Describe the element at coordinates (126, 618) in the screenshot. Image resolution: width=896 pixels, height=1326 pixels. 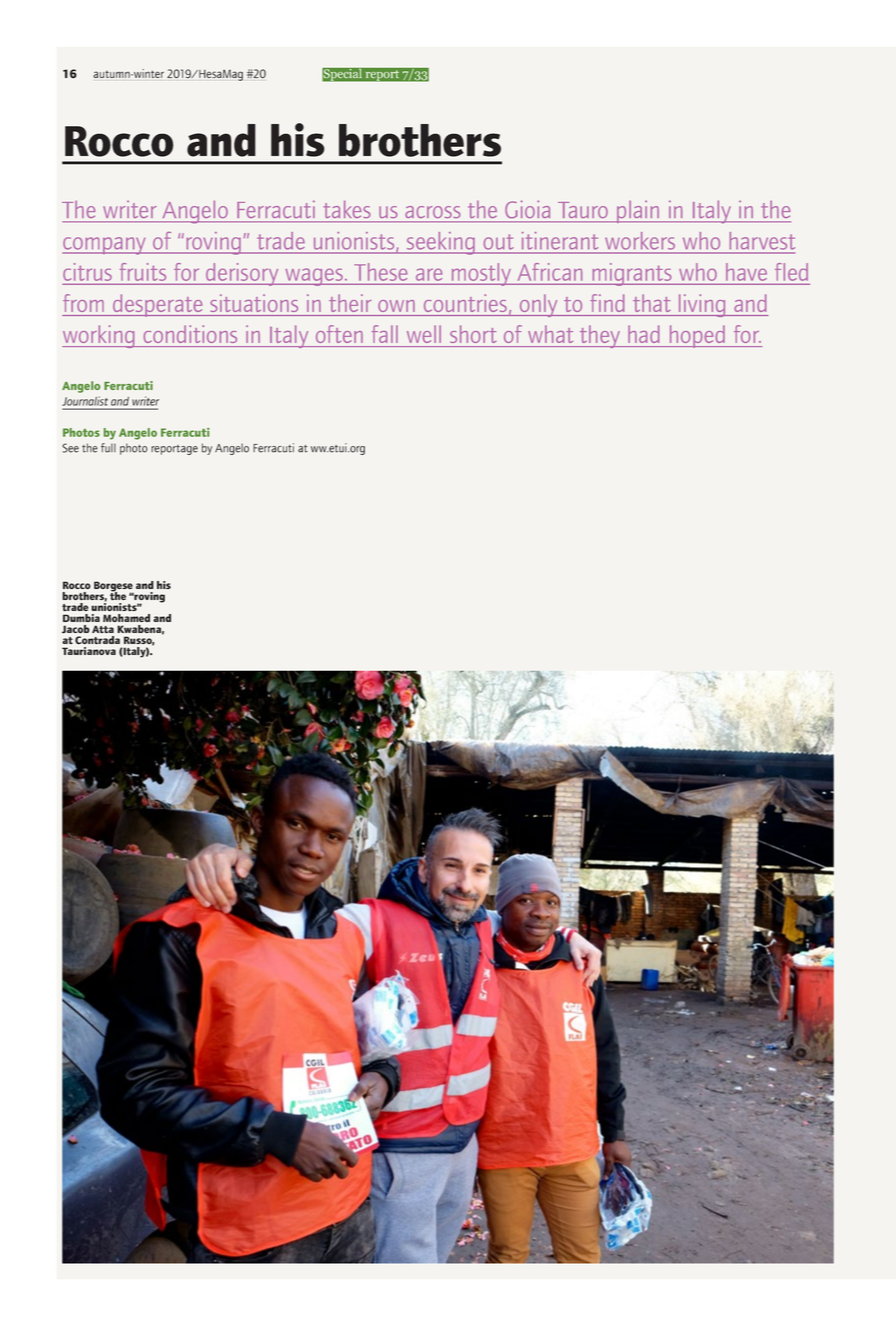
I see `Mohamed` at that location.
